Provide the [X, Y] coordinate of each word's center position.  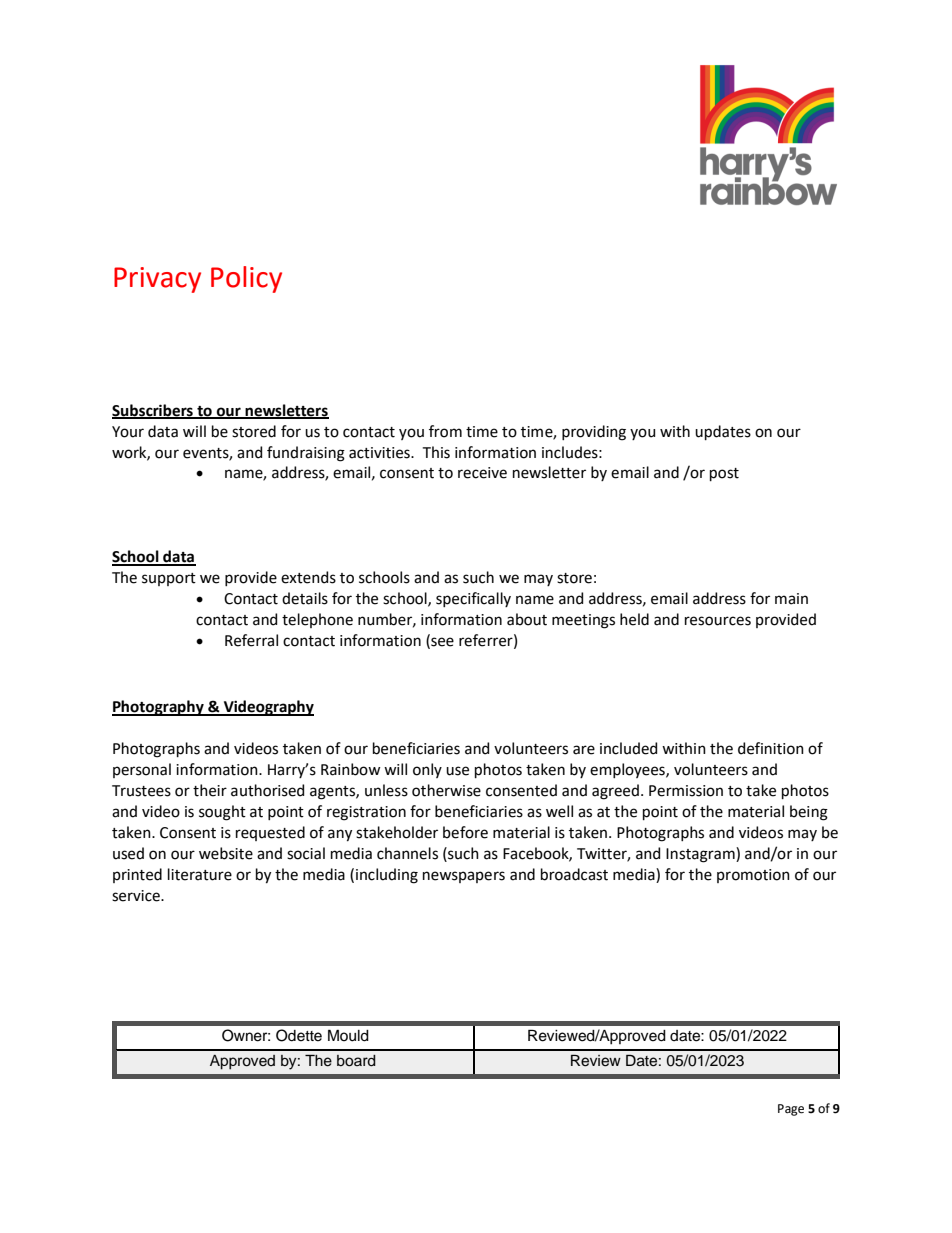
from [445, 431]
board [356, 1061]
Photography [159, 708]
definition [771, 748]
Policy [246, 279]
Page [791, 1110]
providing [594, 433]
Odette [299, 1035]
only [427, 770]
